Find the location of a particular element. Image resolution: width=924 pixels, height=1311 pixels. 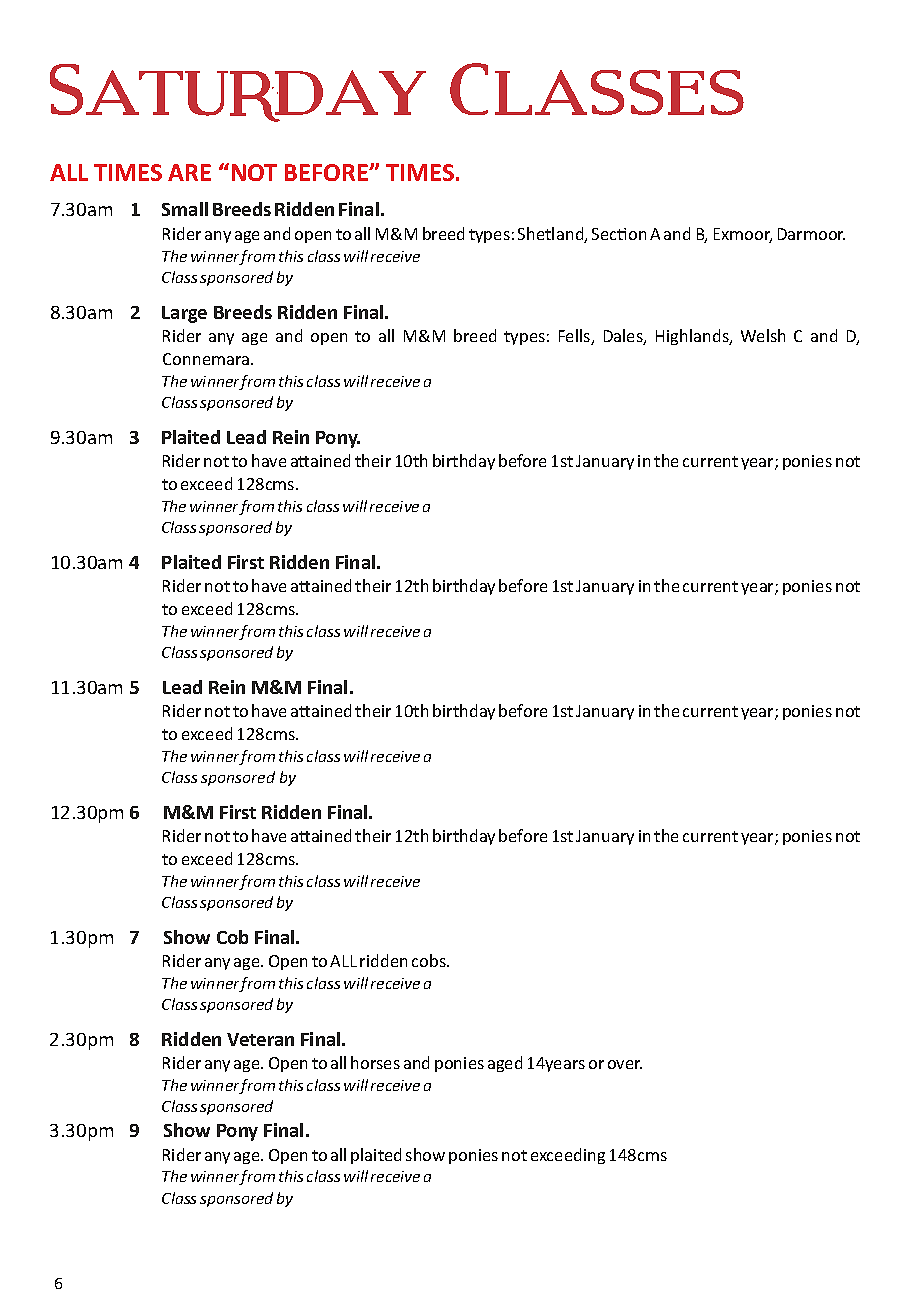

Small is located at coordinates (185, 209).
